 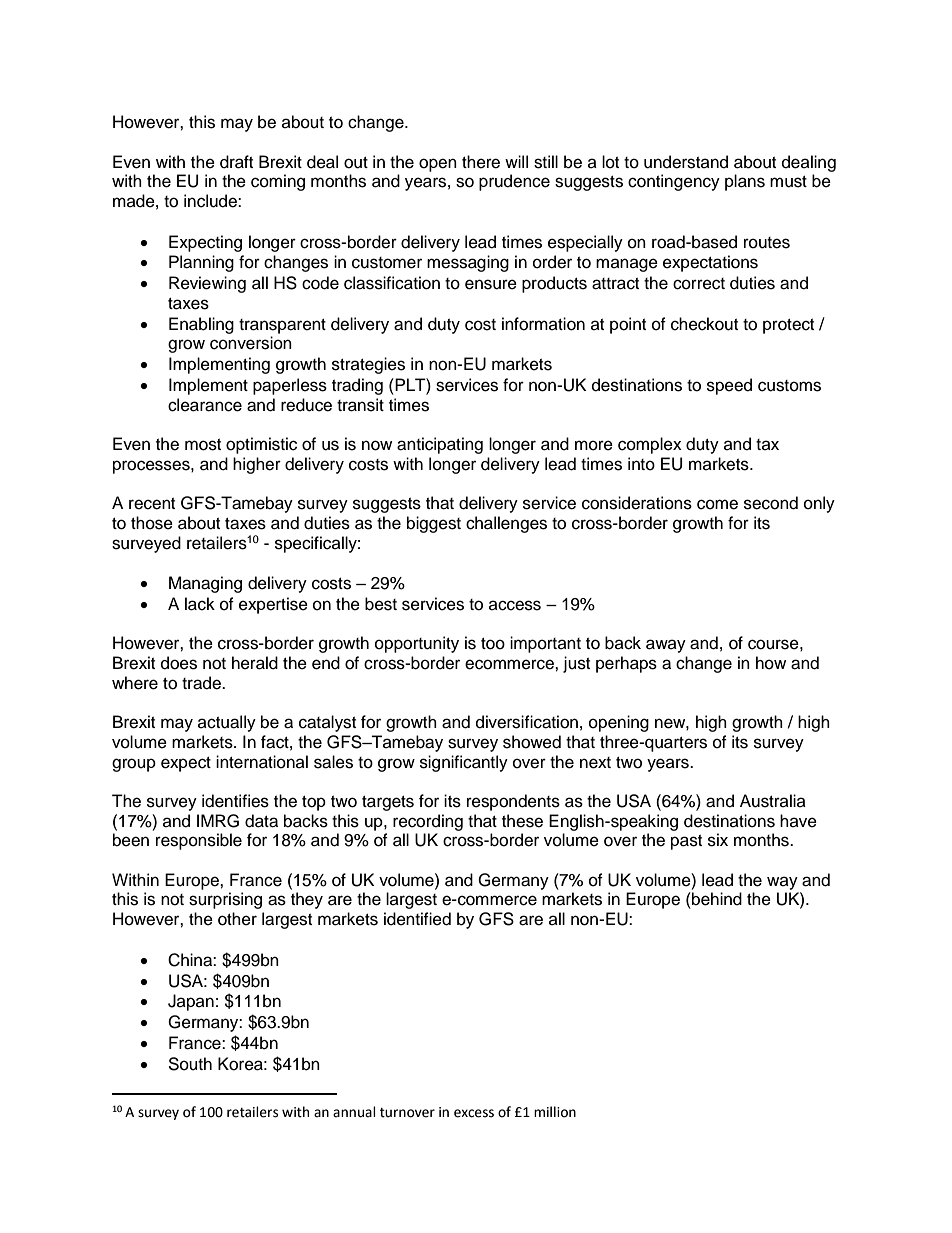 What do you see at coordinates (464, 763) in the document?
I see `significantly` at bounding box center [464, 763].
